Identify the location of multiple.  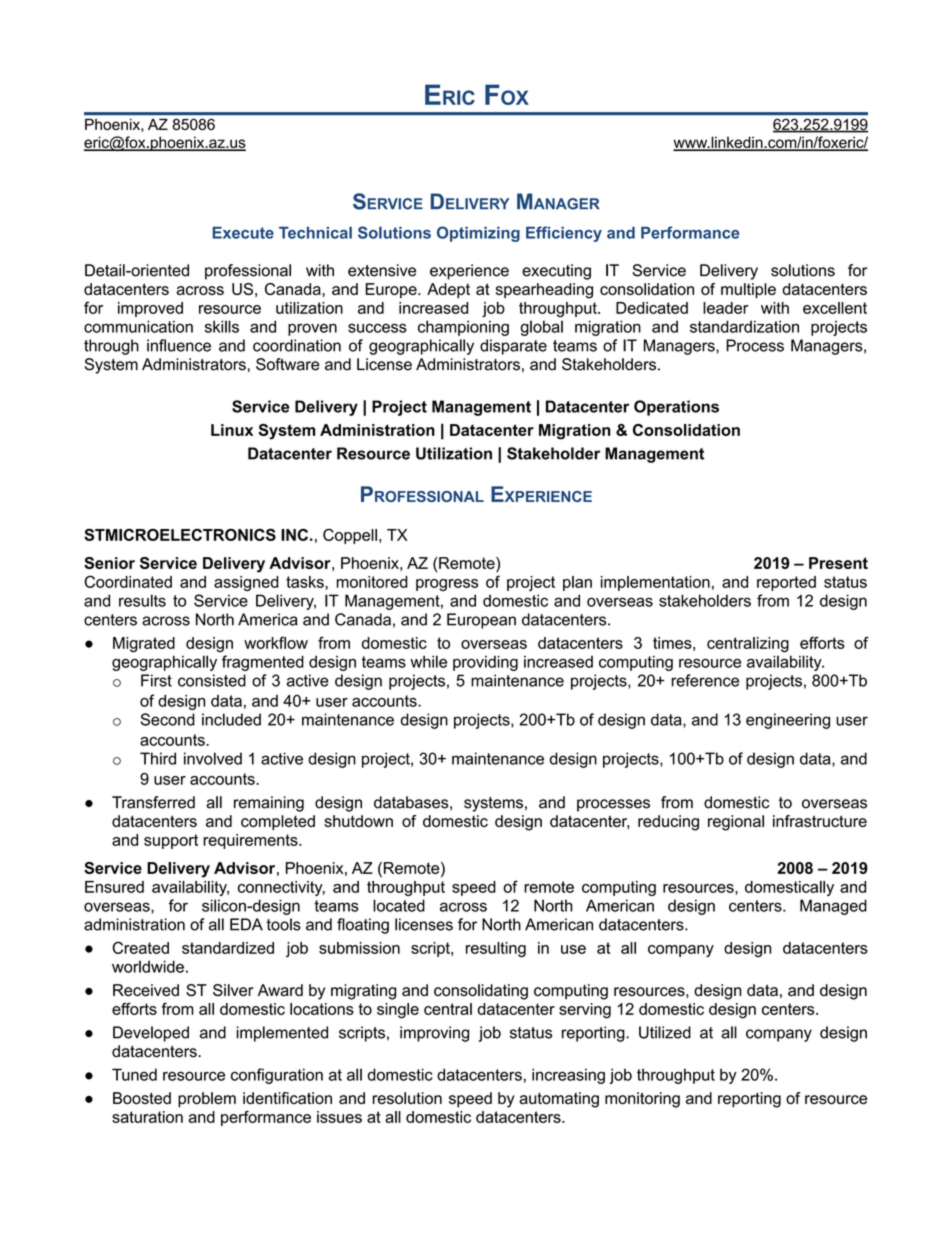
(748, 290).
